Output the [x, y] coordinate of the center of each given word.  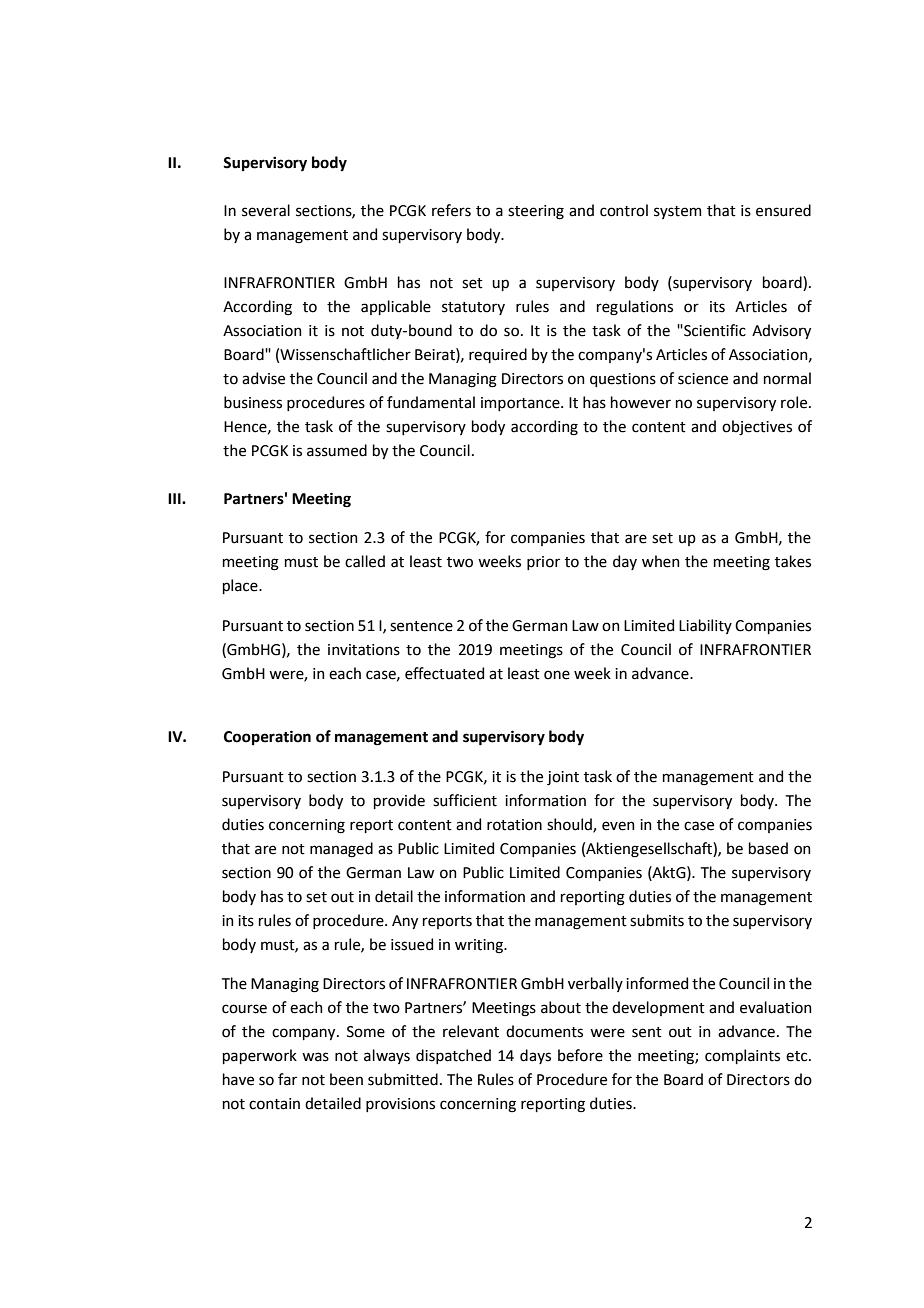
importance [521, 404]
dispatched [453, 1056]
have [238, 1079]
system [678, 212]
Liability [705, 626]
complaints [742, 1056]
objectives [757, 427]
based [768, 848]
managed [341, 850]
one [557, 675]
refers [451, 210]
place [241, 586]
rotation [514, 825]
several [266, 210]
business [253, 402]
